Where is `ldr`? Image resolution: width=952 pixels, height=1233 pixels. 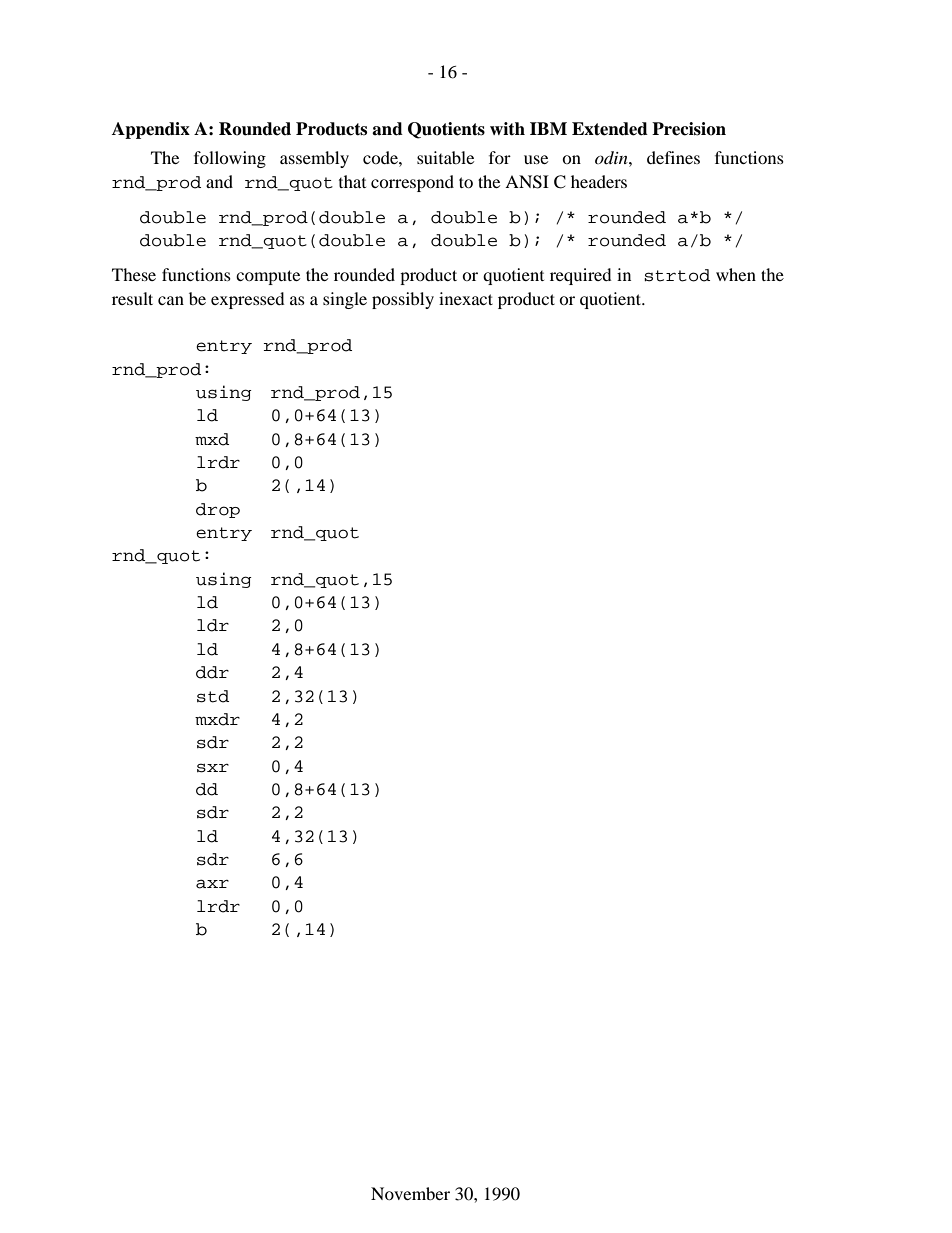
ldr is located at coordinates (213, 625).
